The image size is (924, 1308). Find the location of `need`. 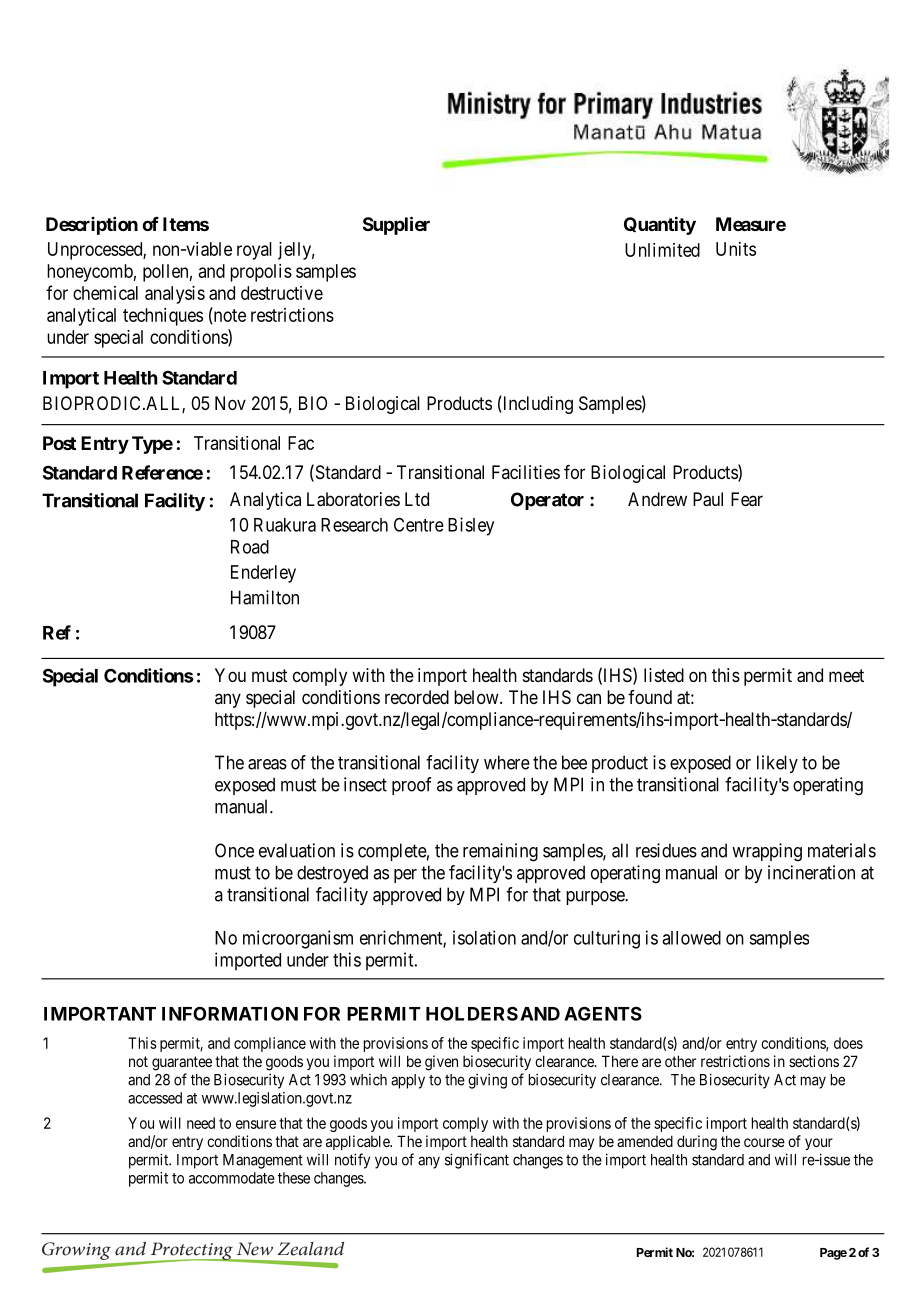

need is located at coordinates (201, 1123).
